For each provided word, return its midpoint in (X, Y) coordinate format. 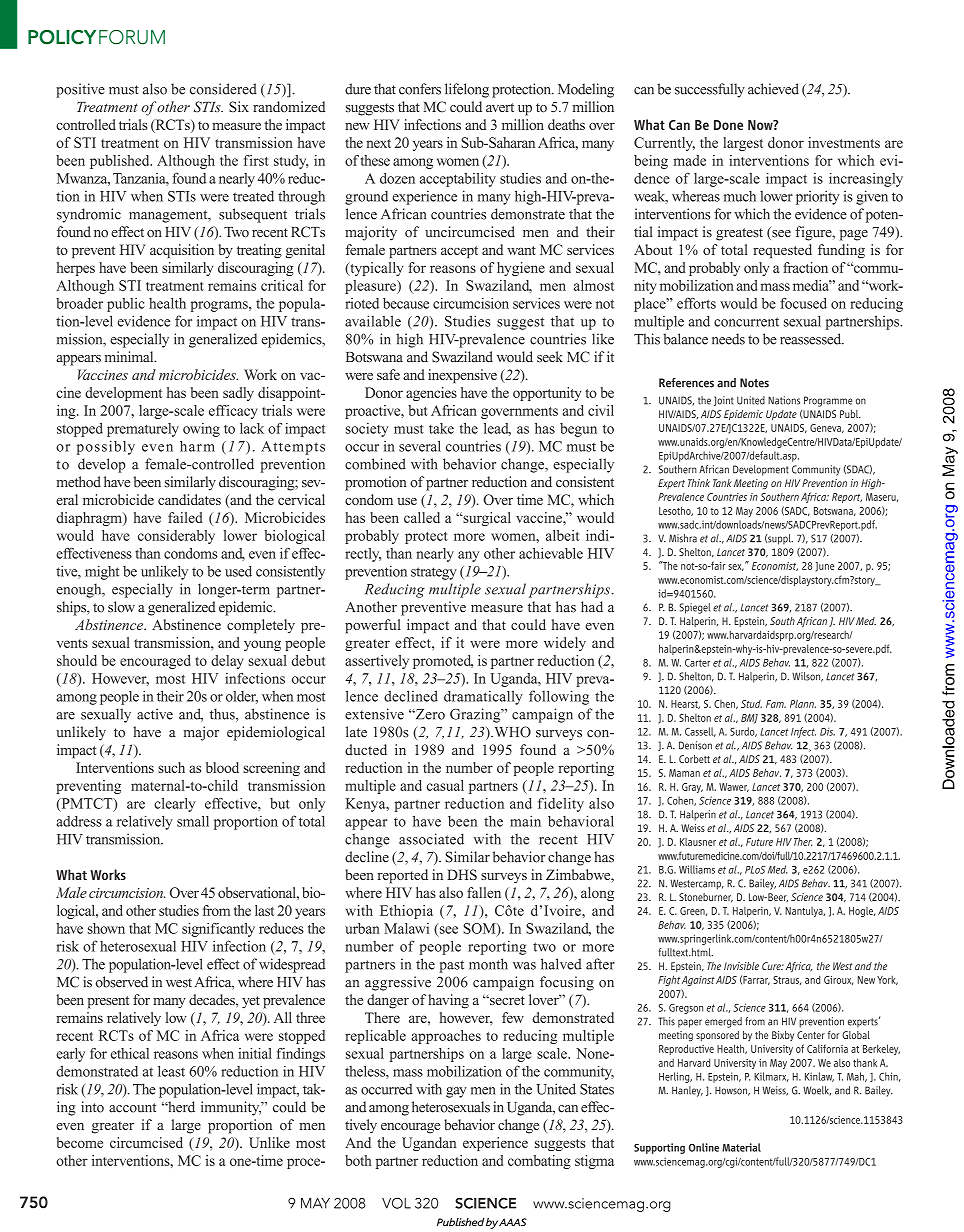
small (193, 821)
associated (431, 839)
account (132, 1108)
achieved (773, 89)
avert (500, 107)
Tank (722, 483)
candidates (189, 499)
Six (239, 107)
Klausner (698, 842)
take (441, 428)
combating (539, 1162)
